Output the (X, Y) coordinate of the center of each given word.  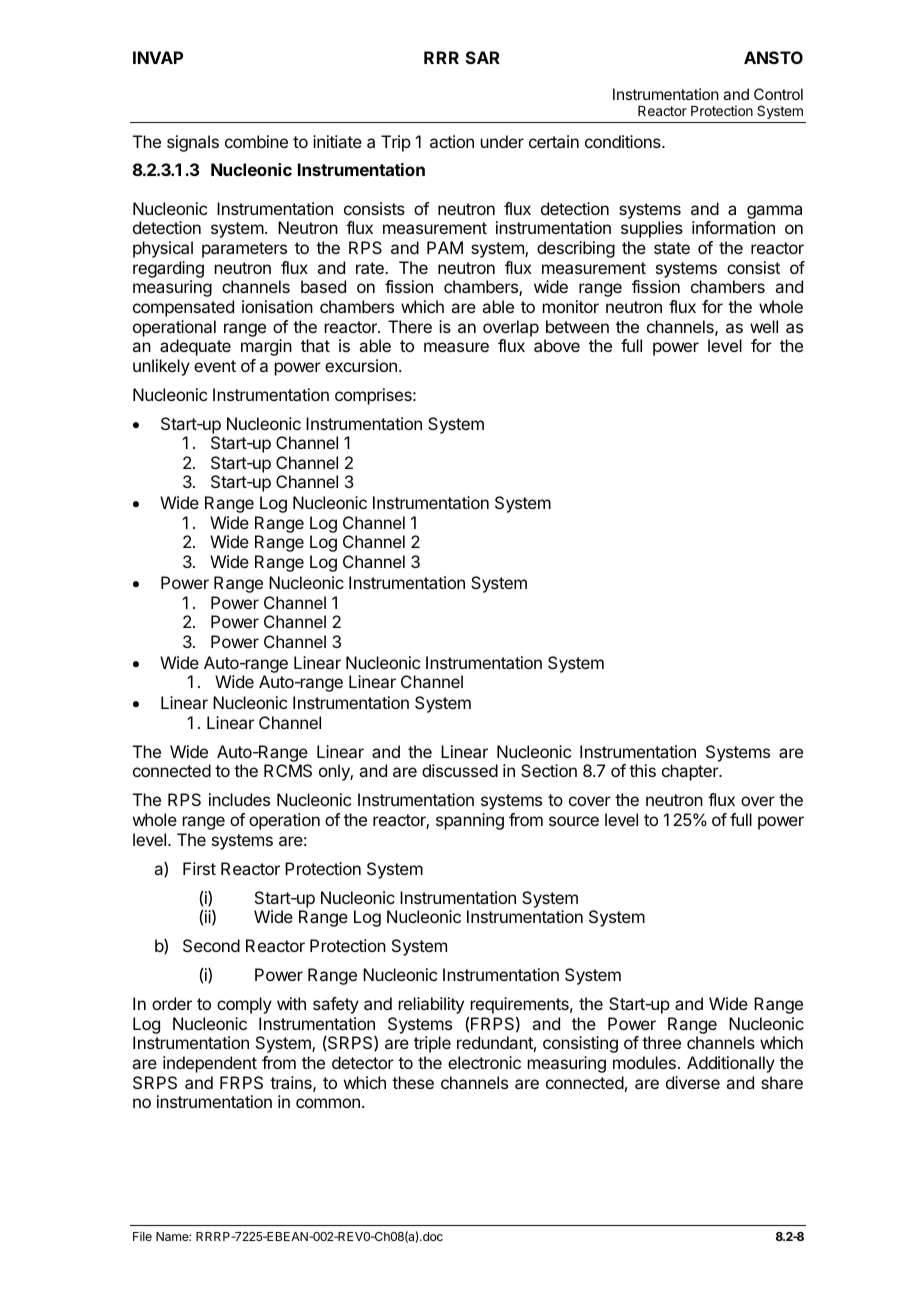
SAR (483, 57)
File (142, 1236)
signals (193, 143)
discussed (460, 770)
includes (239, 799)
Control (778, 94)
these (413, 1082)
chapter (691, 772)
